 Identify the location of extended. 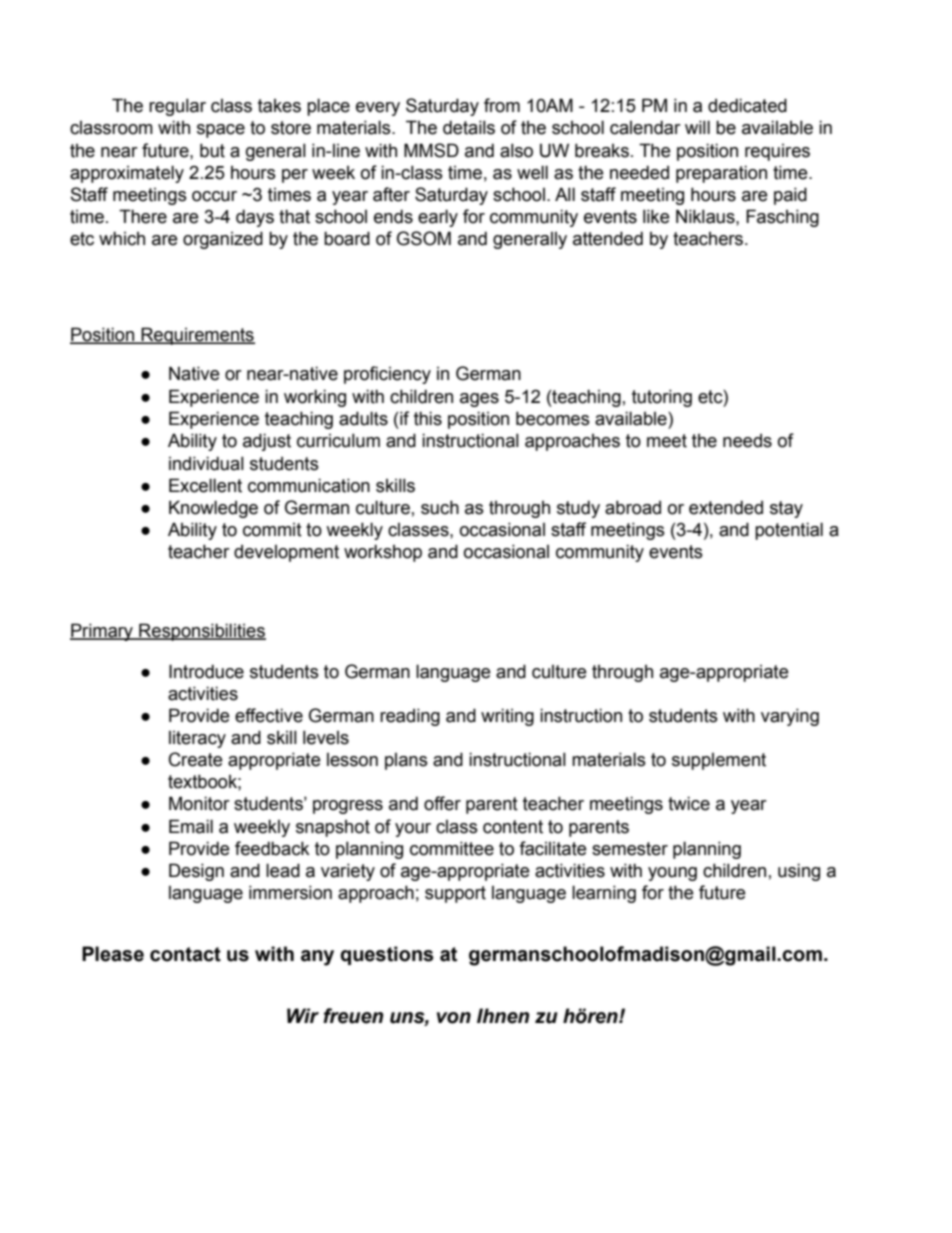
(726, 507).
